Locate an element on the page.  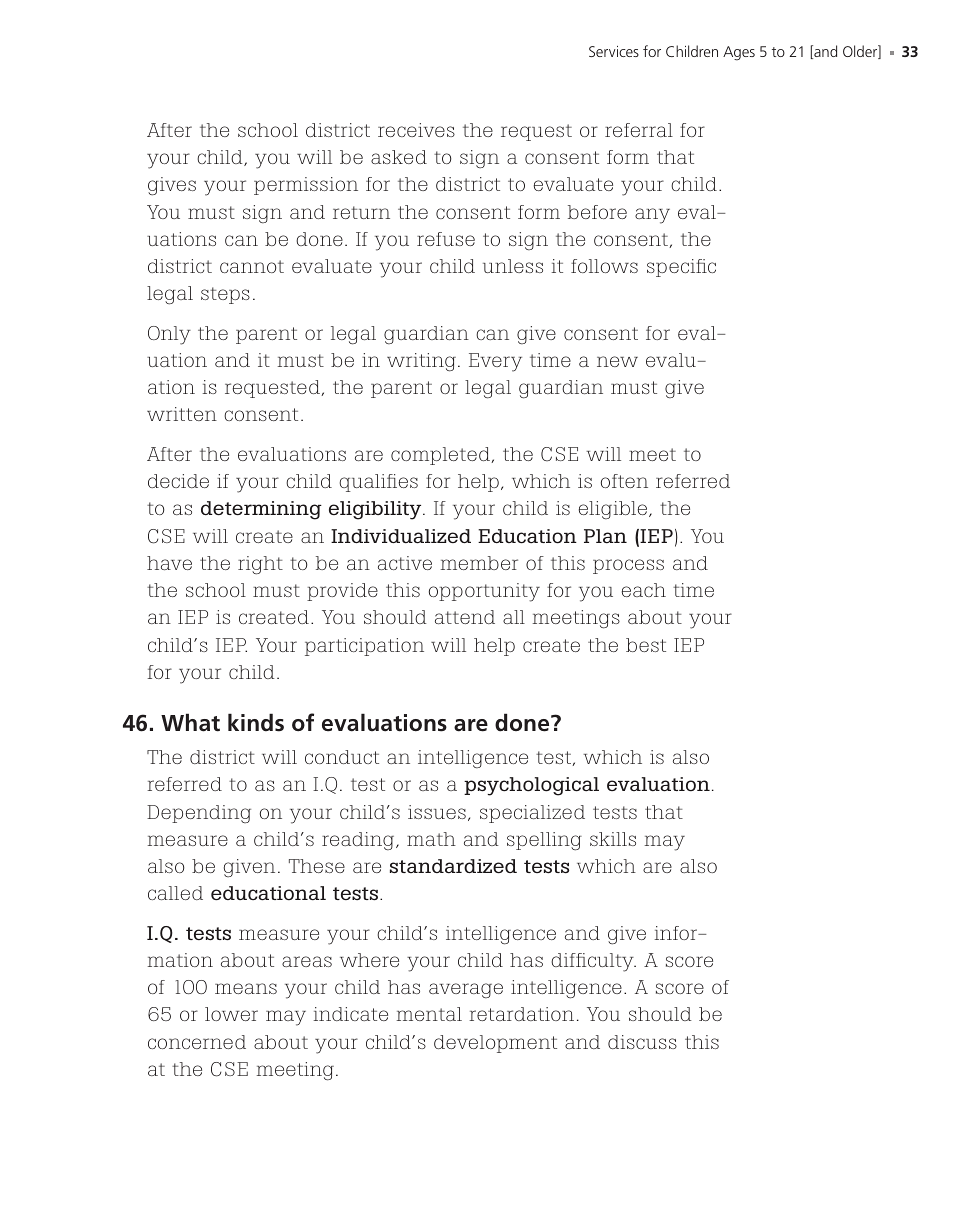
mental is located at coordinates (429, 1014).
